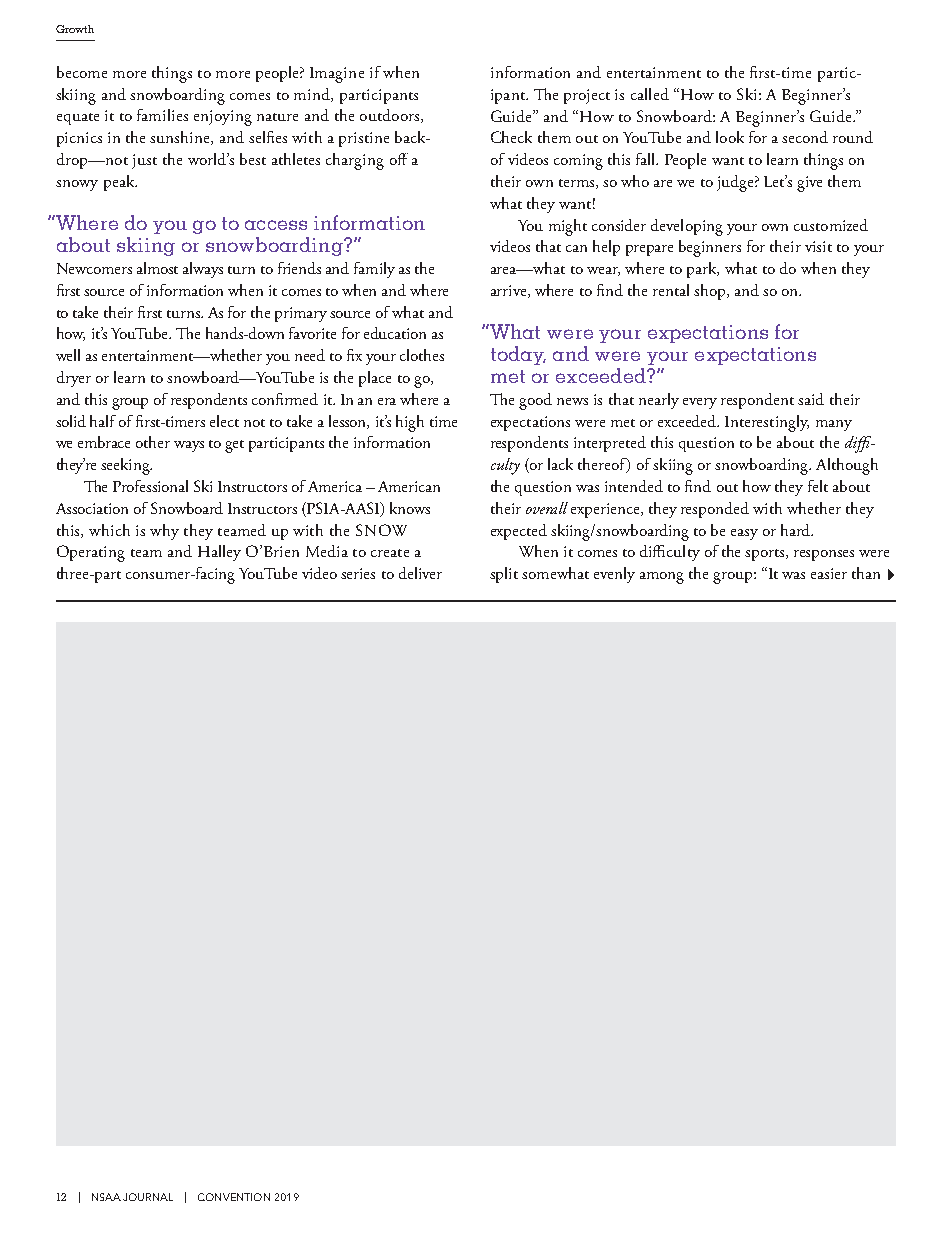 This image has width=952, height=1233. I want to click on high, so click(410, 423).
